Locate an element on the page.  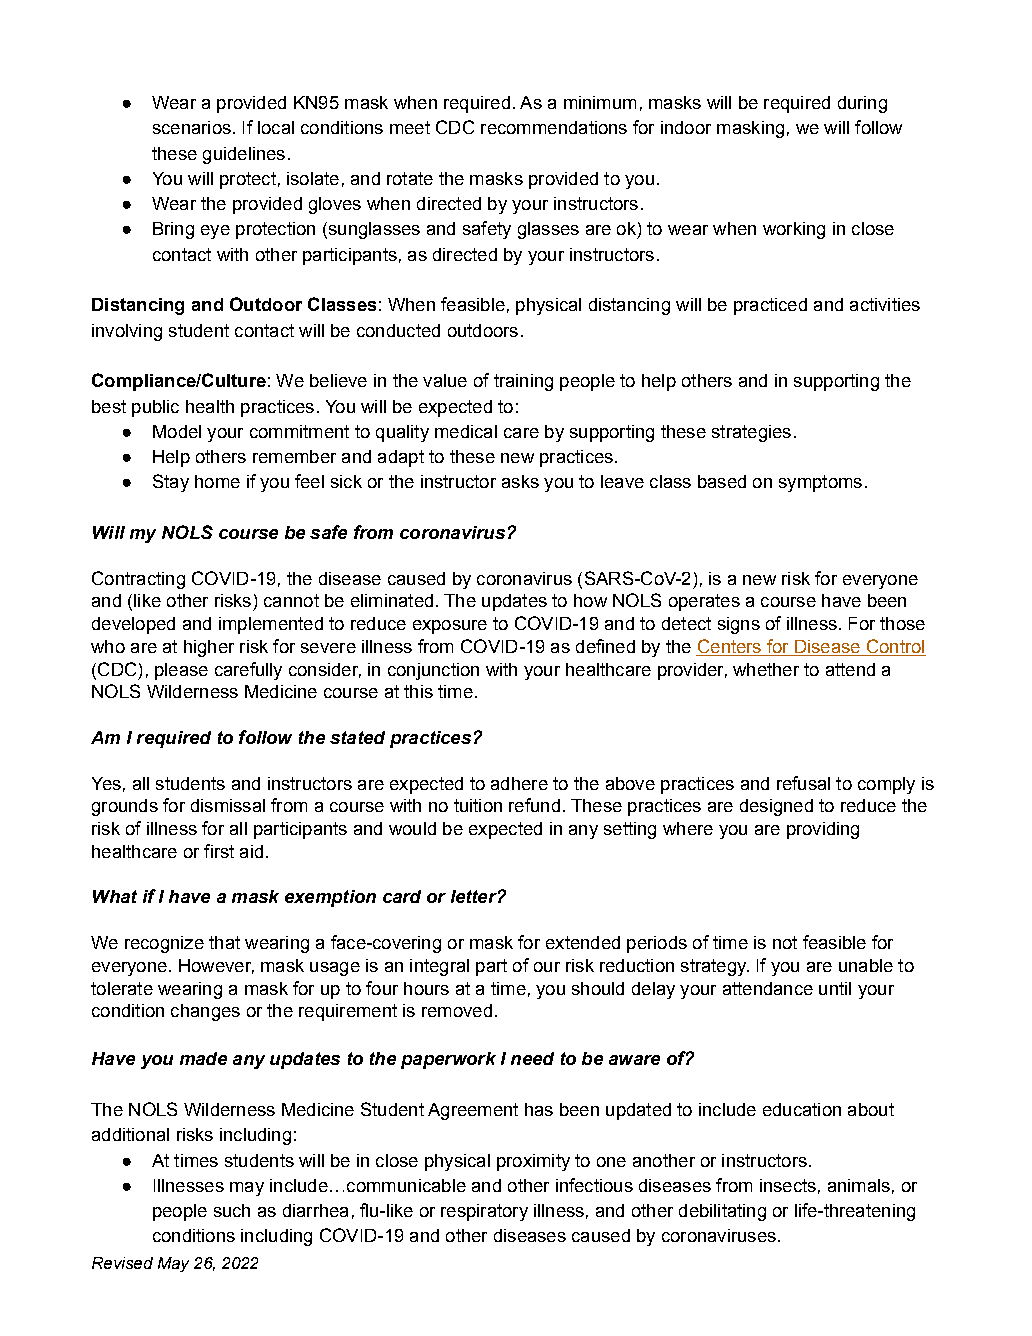
home is located at coordinates (217, 481).
